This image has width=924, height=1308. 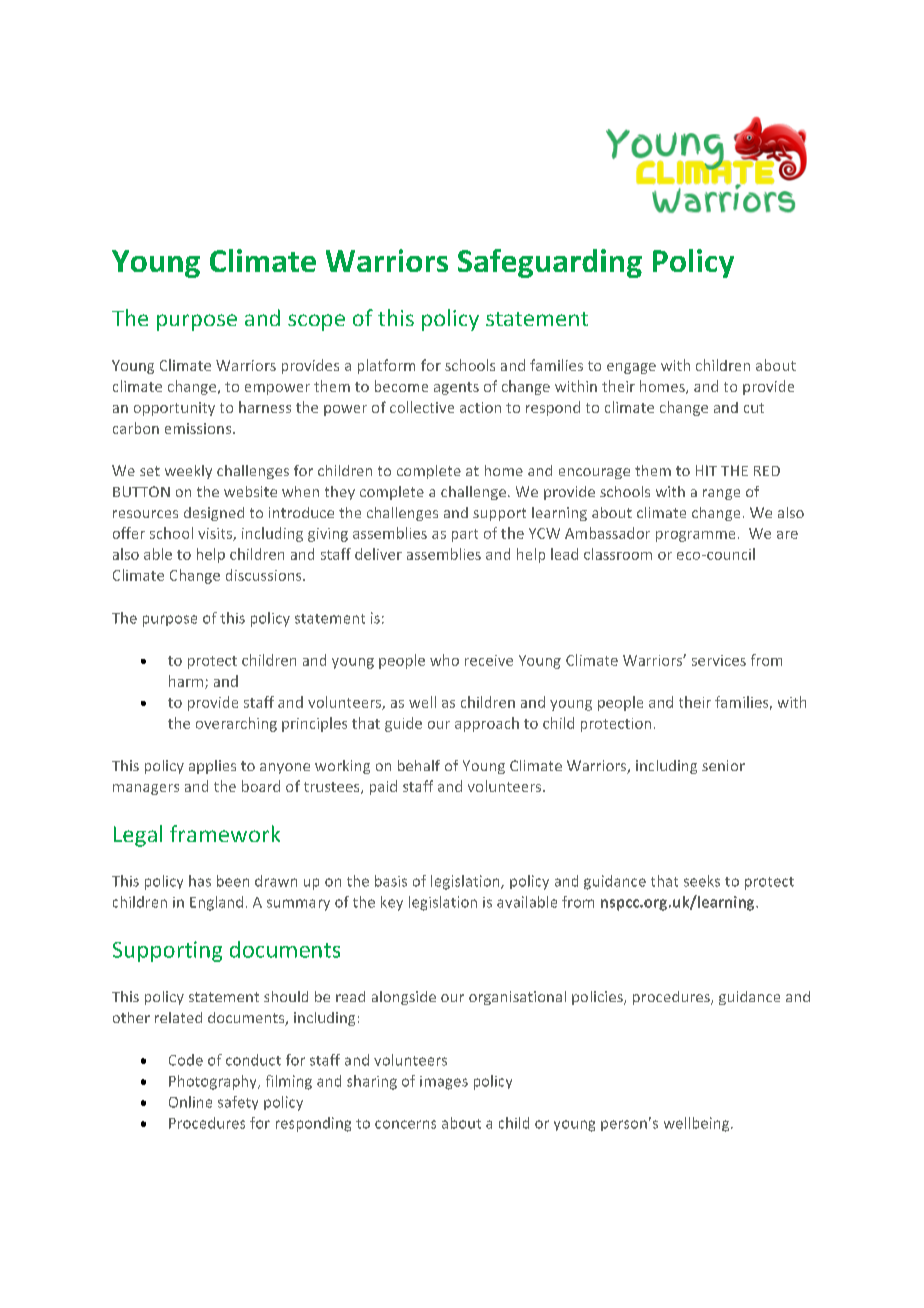 I want to click on paid, so click(x=383, y=787).
